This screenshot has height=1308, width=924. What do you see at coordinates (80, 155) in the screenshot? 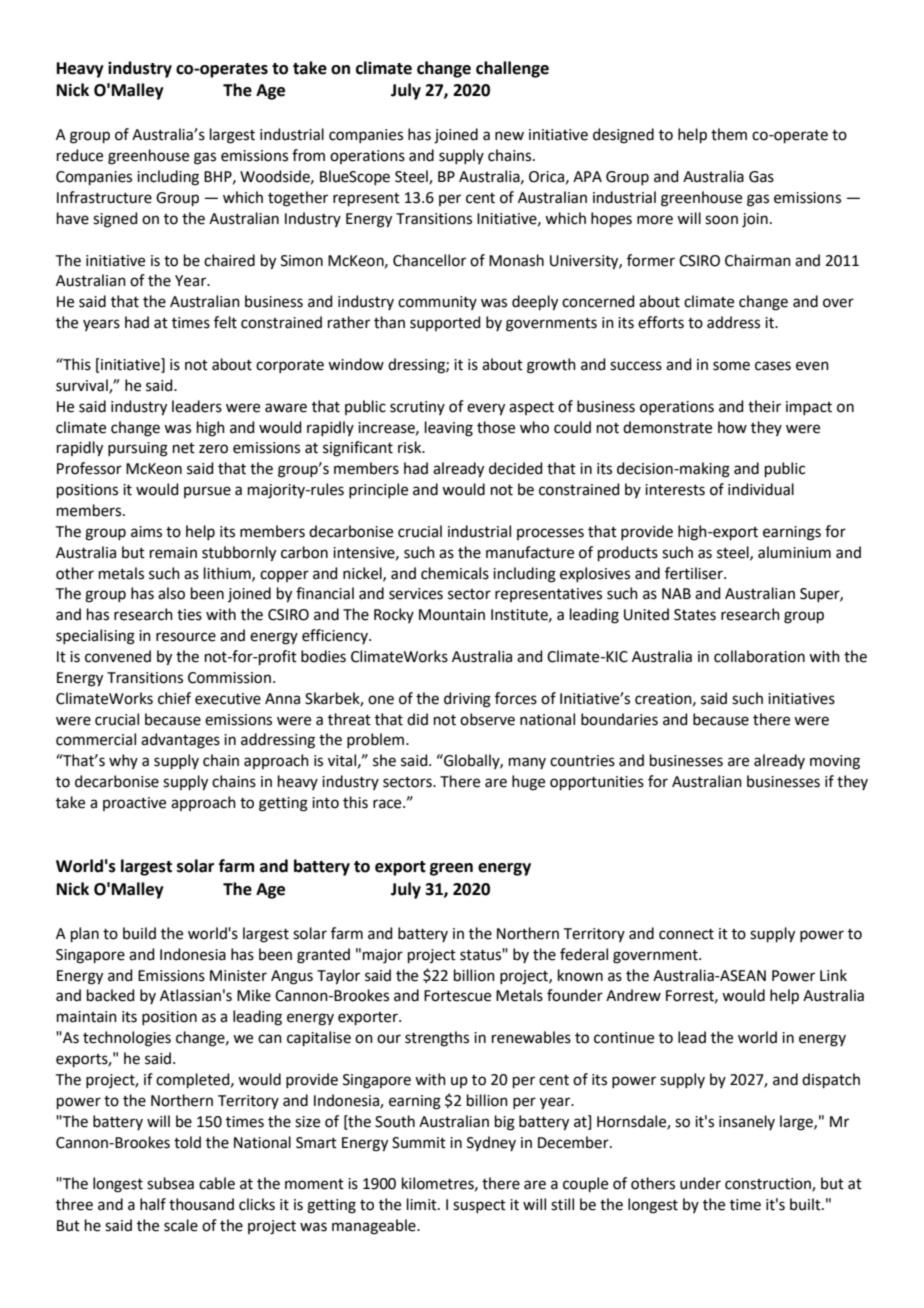
I see `reduce` at bounding box center [80, 155].
